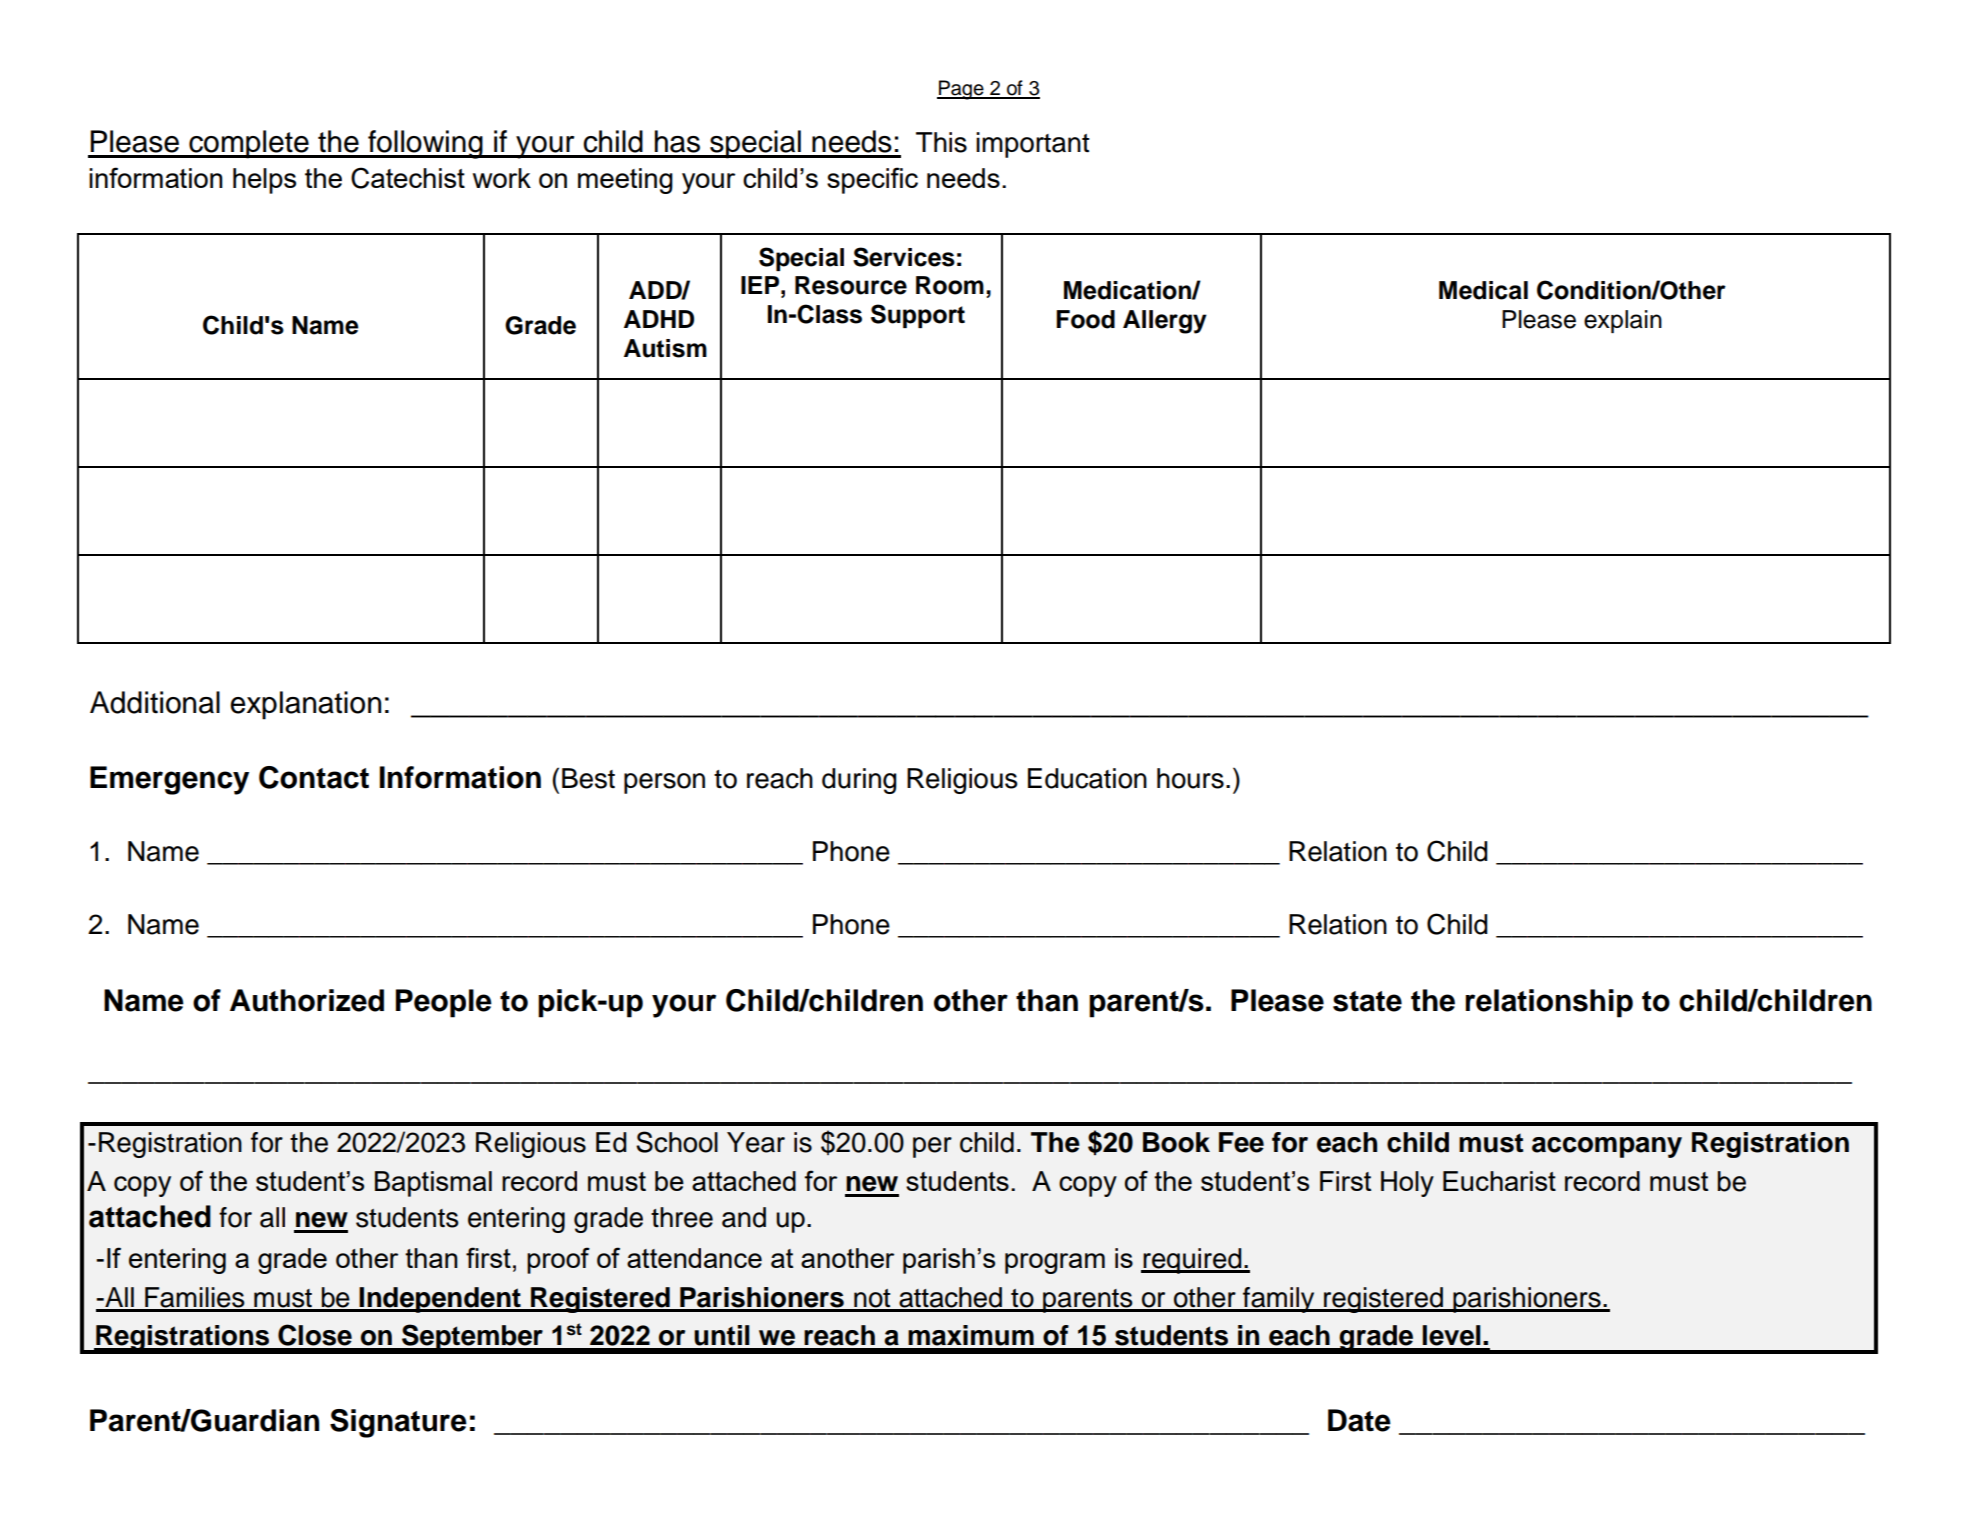 The height and width of the screenshot is (1528, 1977). What do you see at coordinates (859, 781) in the screenshot?
I see `during` at bounding box center [859, 781].
